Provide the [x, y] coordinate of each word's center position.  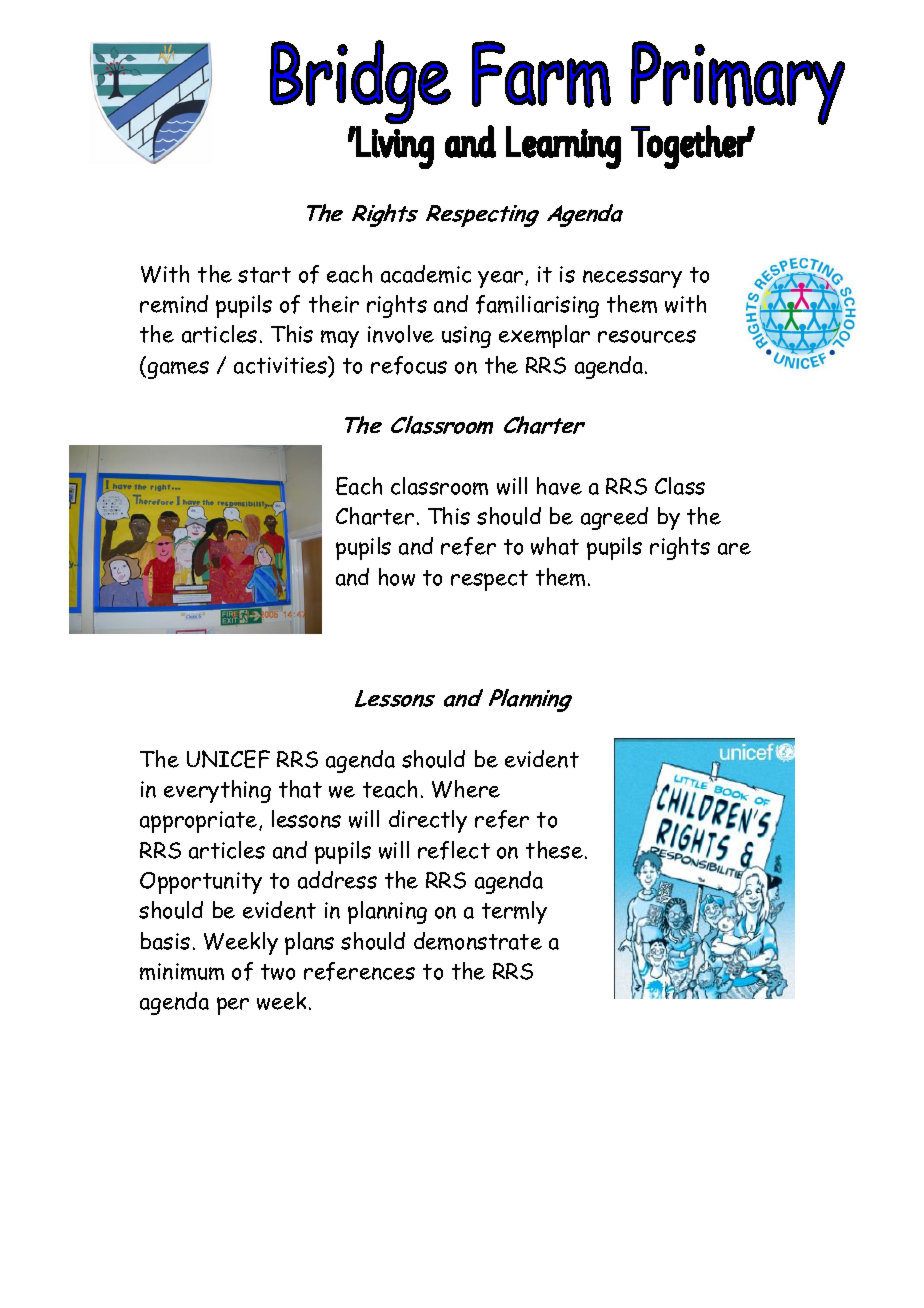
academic [426, 274]
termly [514, 912]
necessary [632, 279]
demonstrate [478, 941]
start [264, 275]
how [397, 577]
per [233, 1006]
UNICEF [228, 759]
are [734, 549]
